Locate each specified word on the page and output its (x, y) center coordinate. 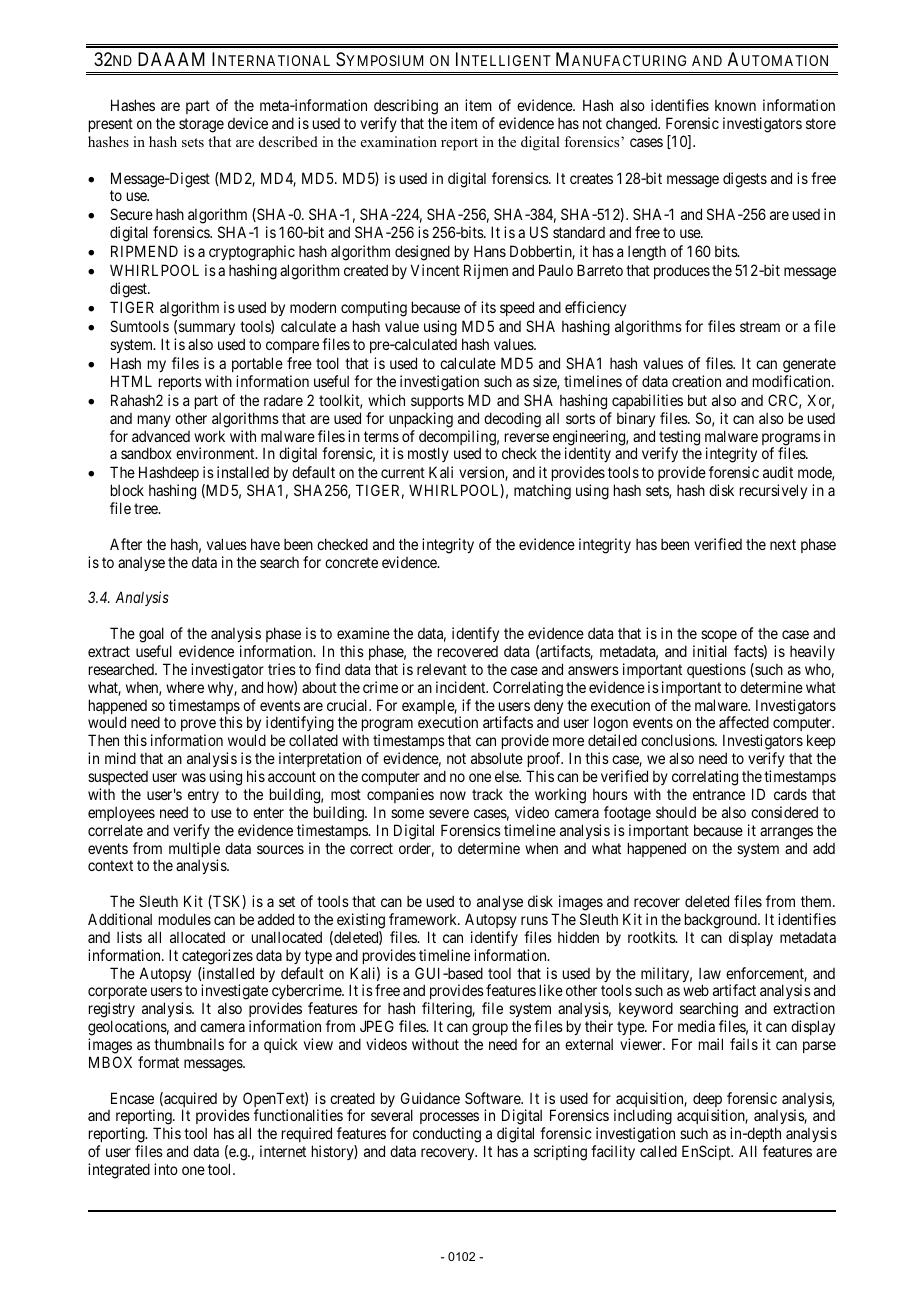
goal (151, 635)
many (154, 421)
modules (185, 919)
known (735, 105)
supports (437, 402)
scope (719, 636)
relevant (442, 669)
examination (399, 141)
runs (534, 920)
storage (201, 125)
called (658, 1151)
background (722, 921)
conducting (447, 1135)
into (166, 1169)
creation (696, 381)
